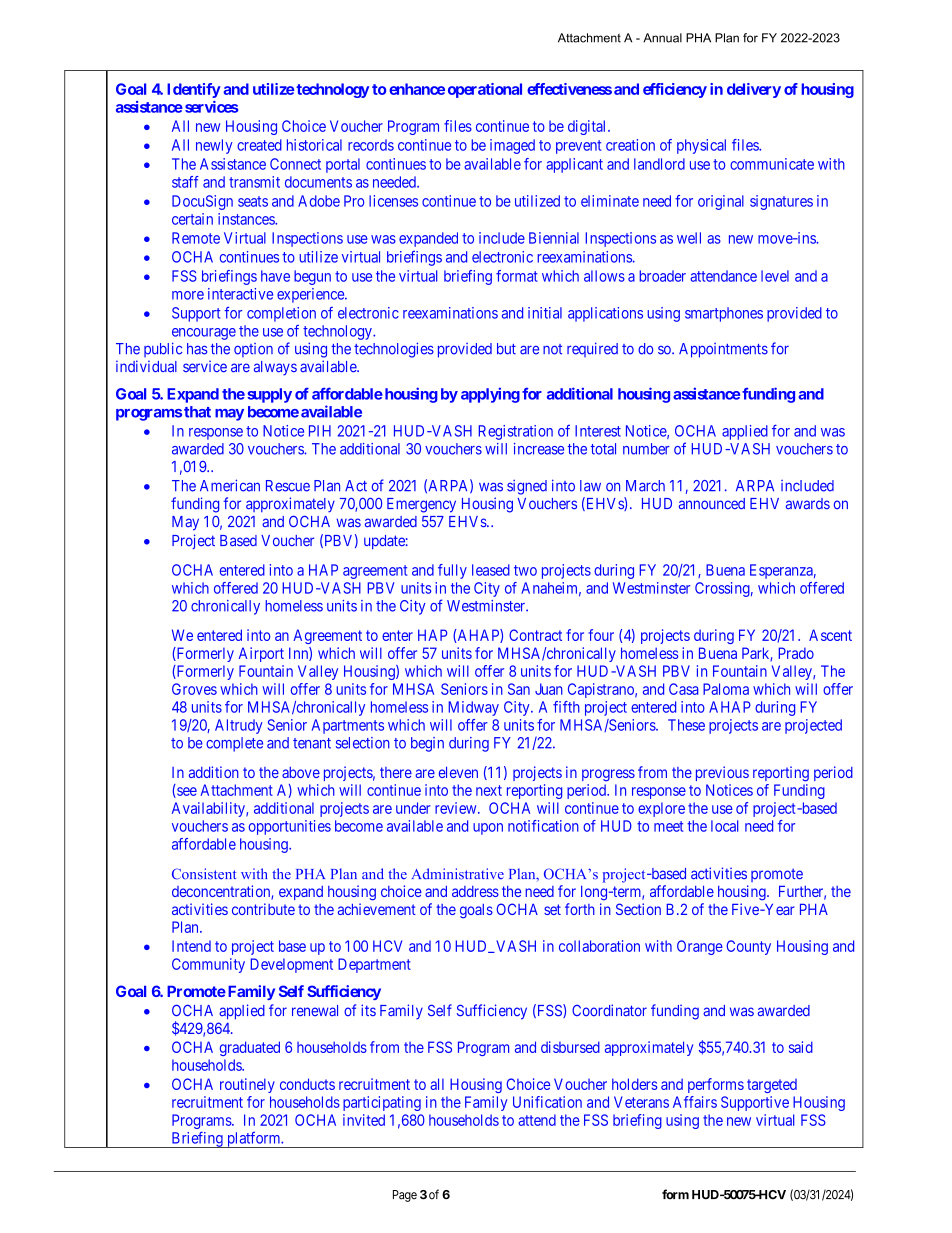 This screenshot has height=1233, width=952. Describe the element at coordinates (712, 503) in the screenshot. I see `announced` at that location.
